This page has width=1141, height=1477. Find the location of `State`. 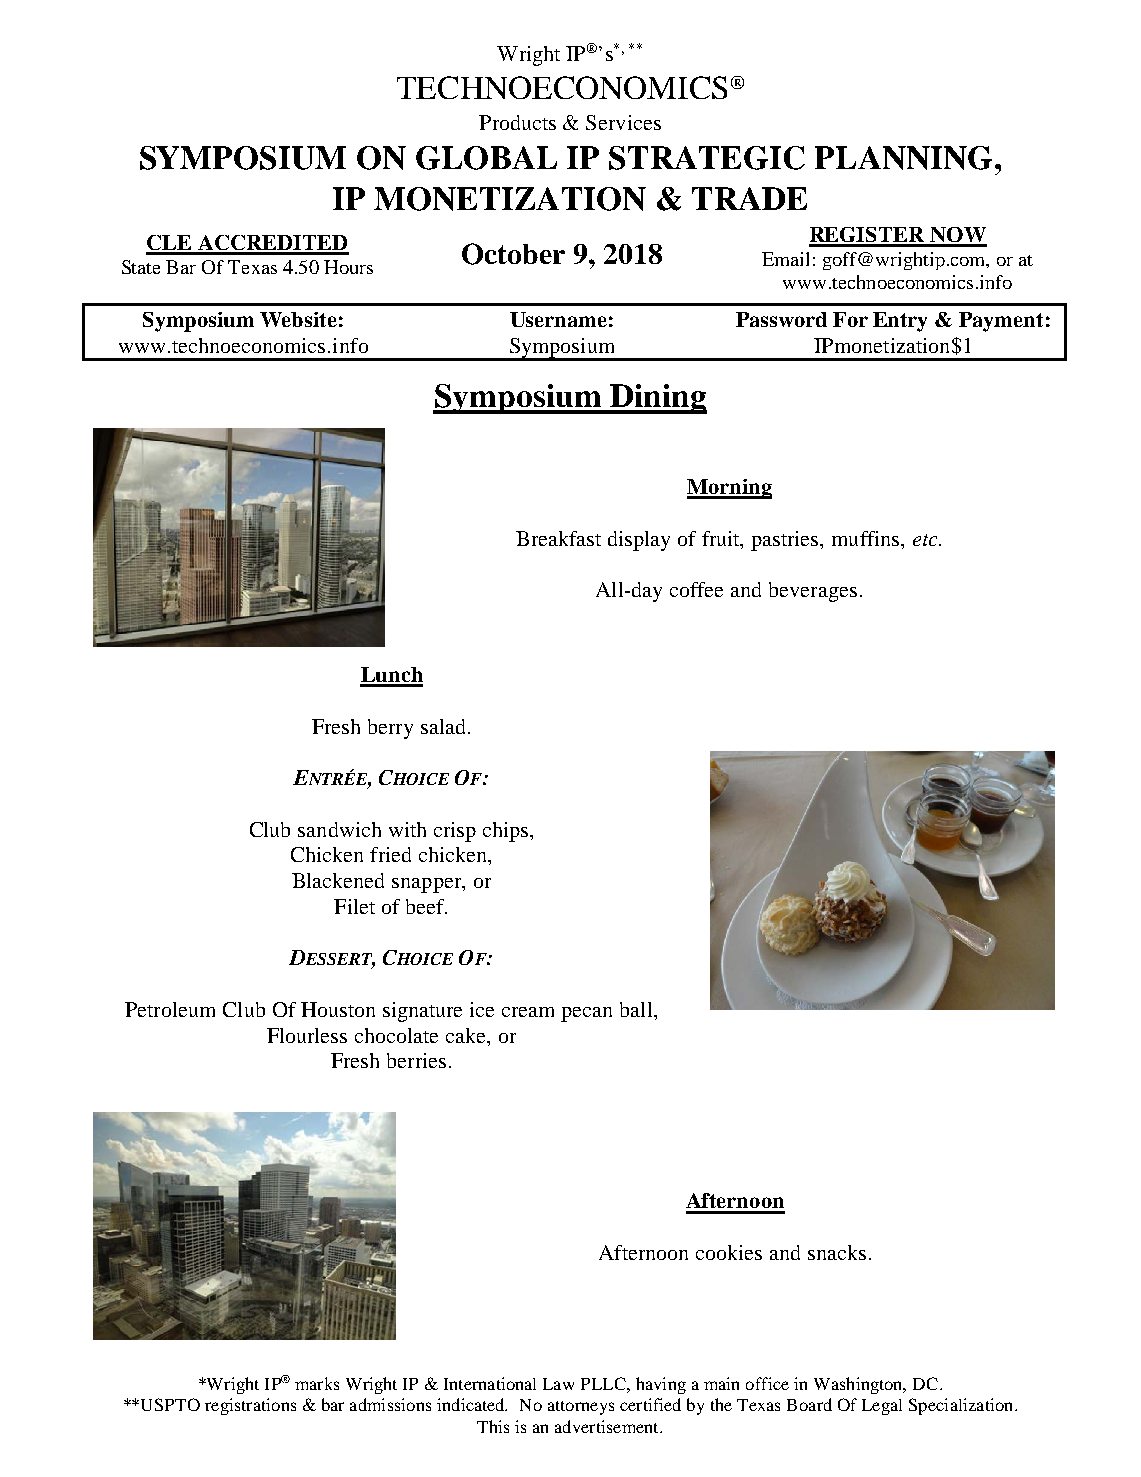

State is located at coordinates (141, 267).
